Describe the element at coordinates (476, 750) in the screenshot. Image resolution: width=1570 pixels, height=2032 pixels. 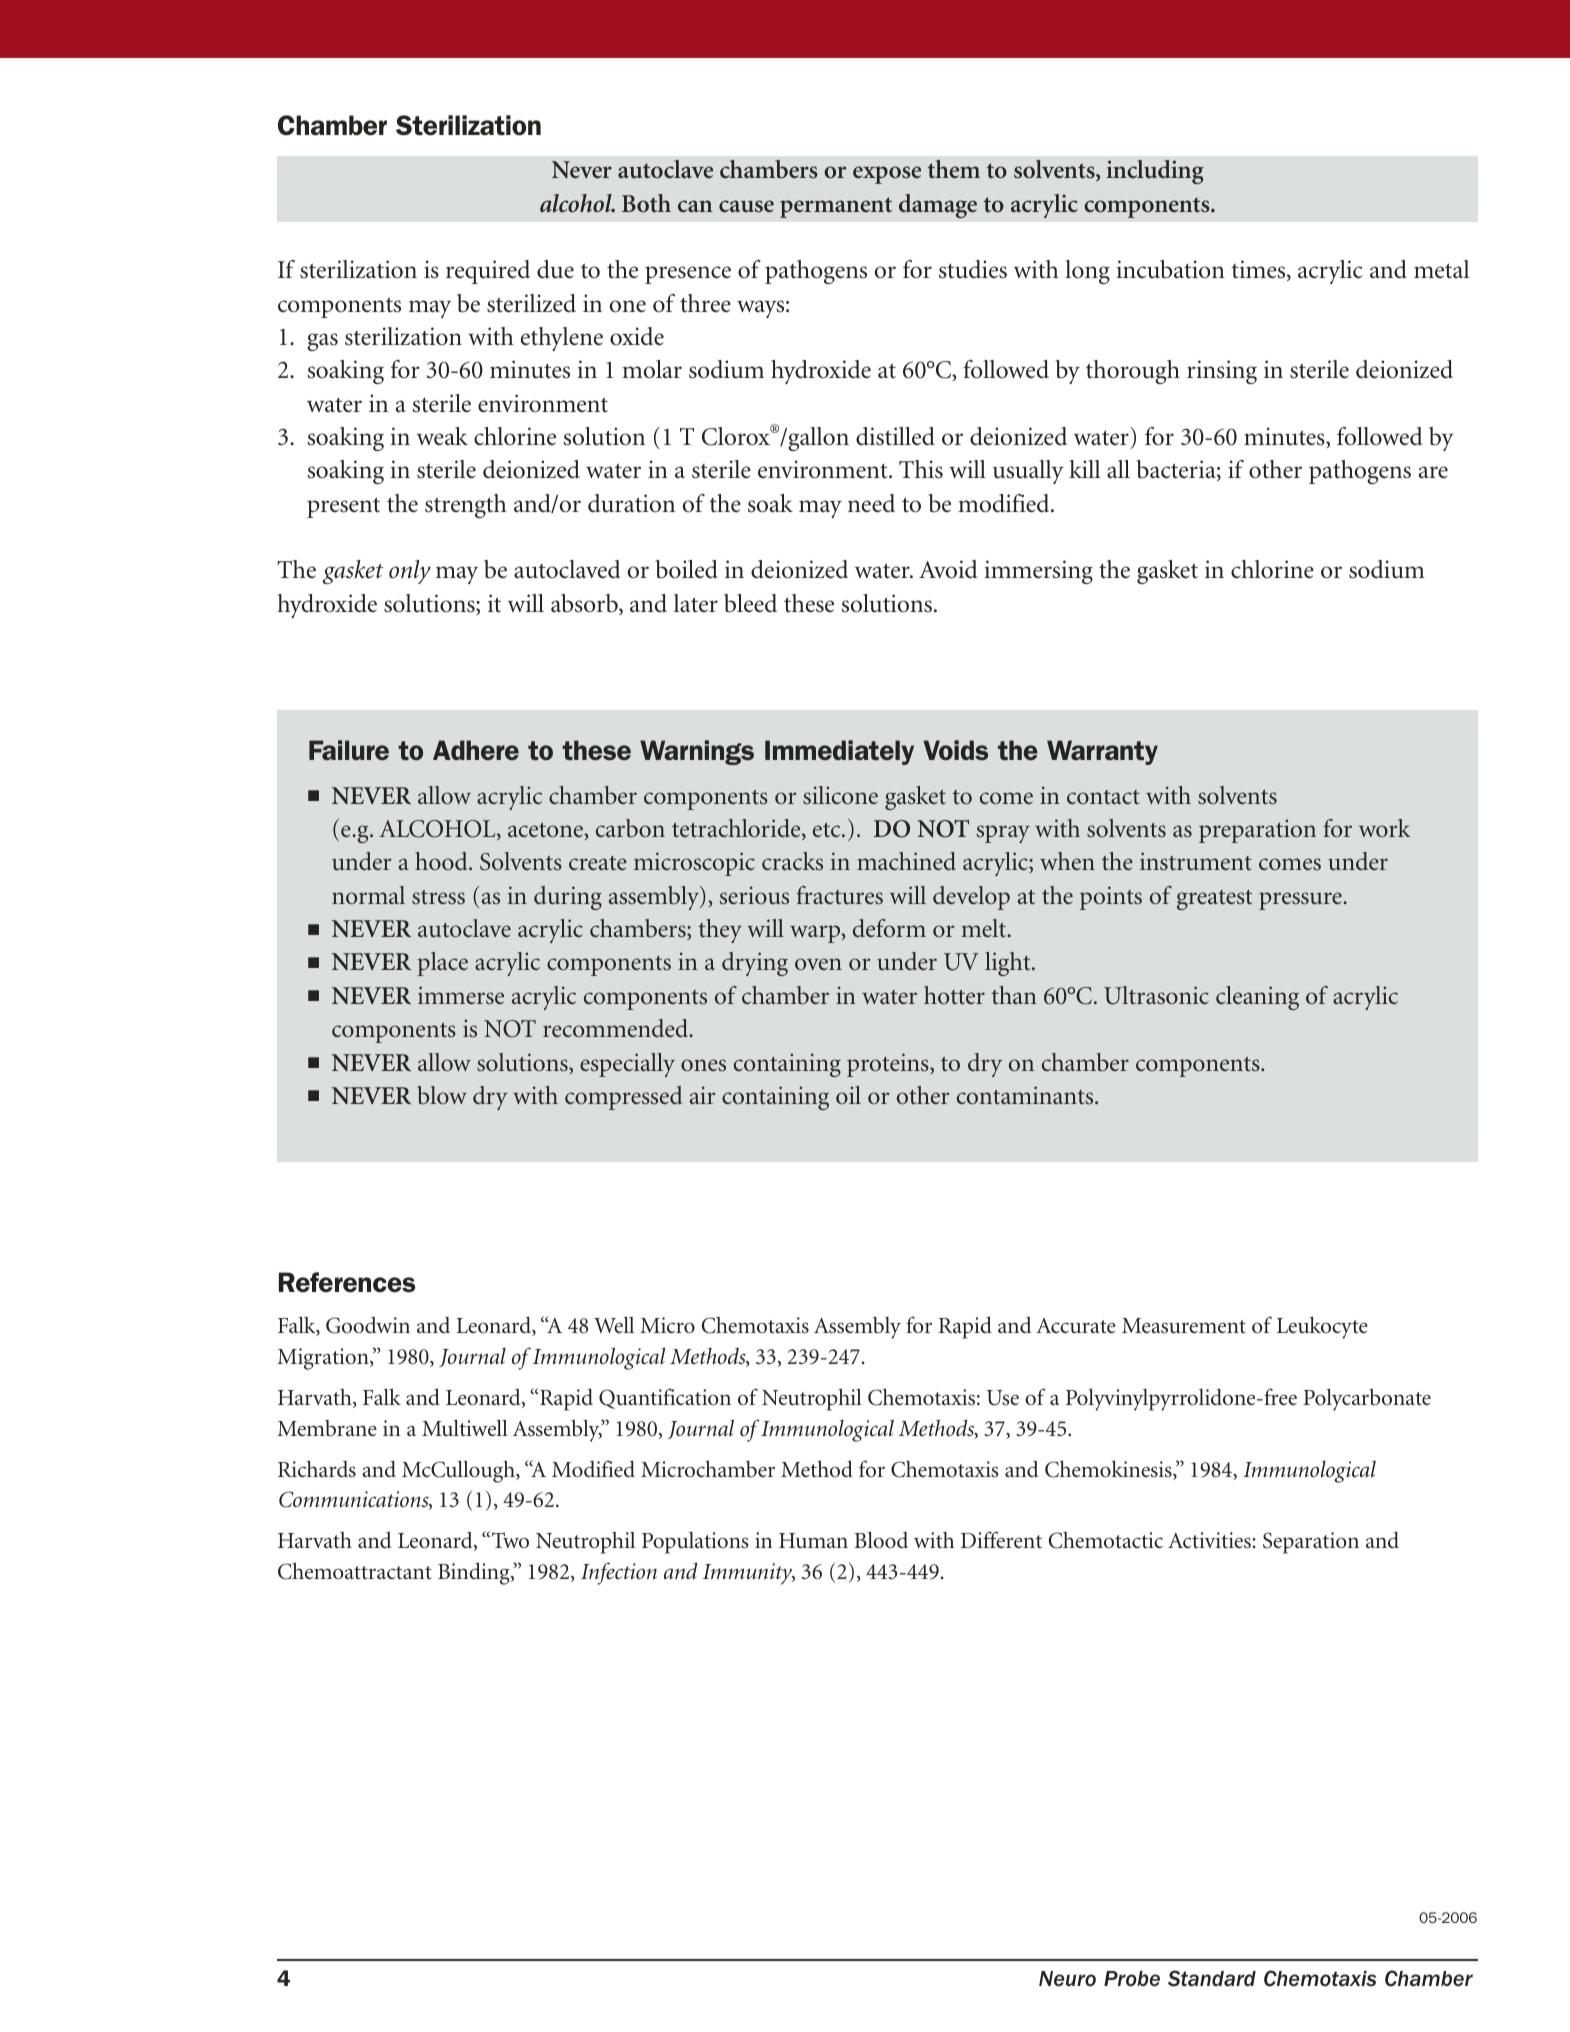
I see `Adhere` at that location.
